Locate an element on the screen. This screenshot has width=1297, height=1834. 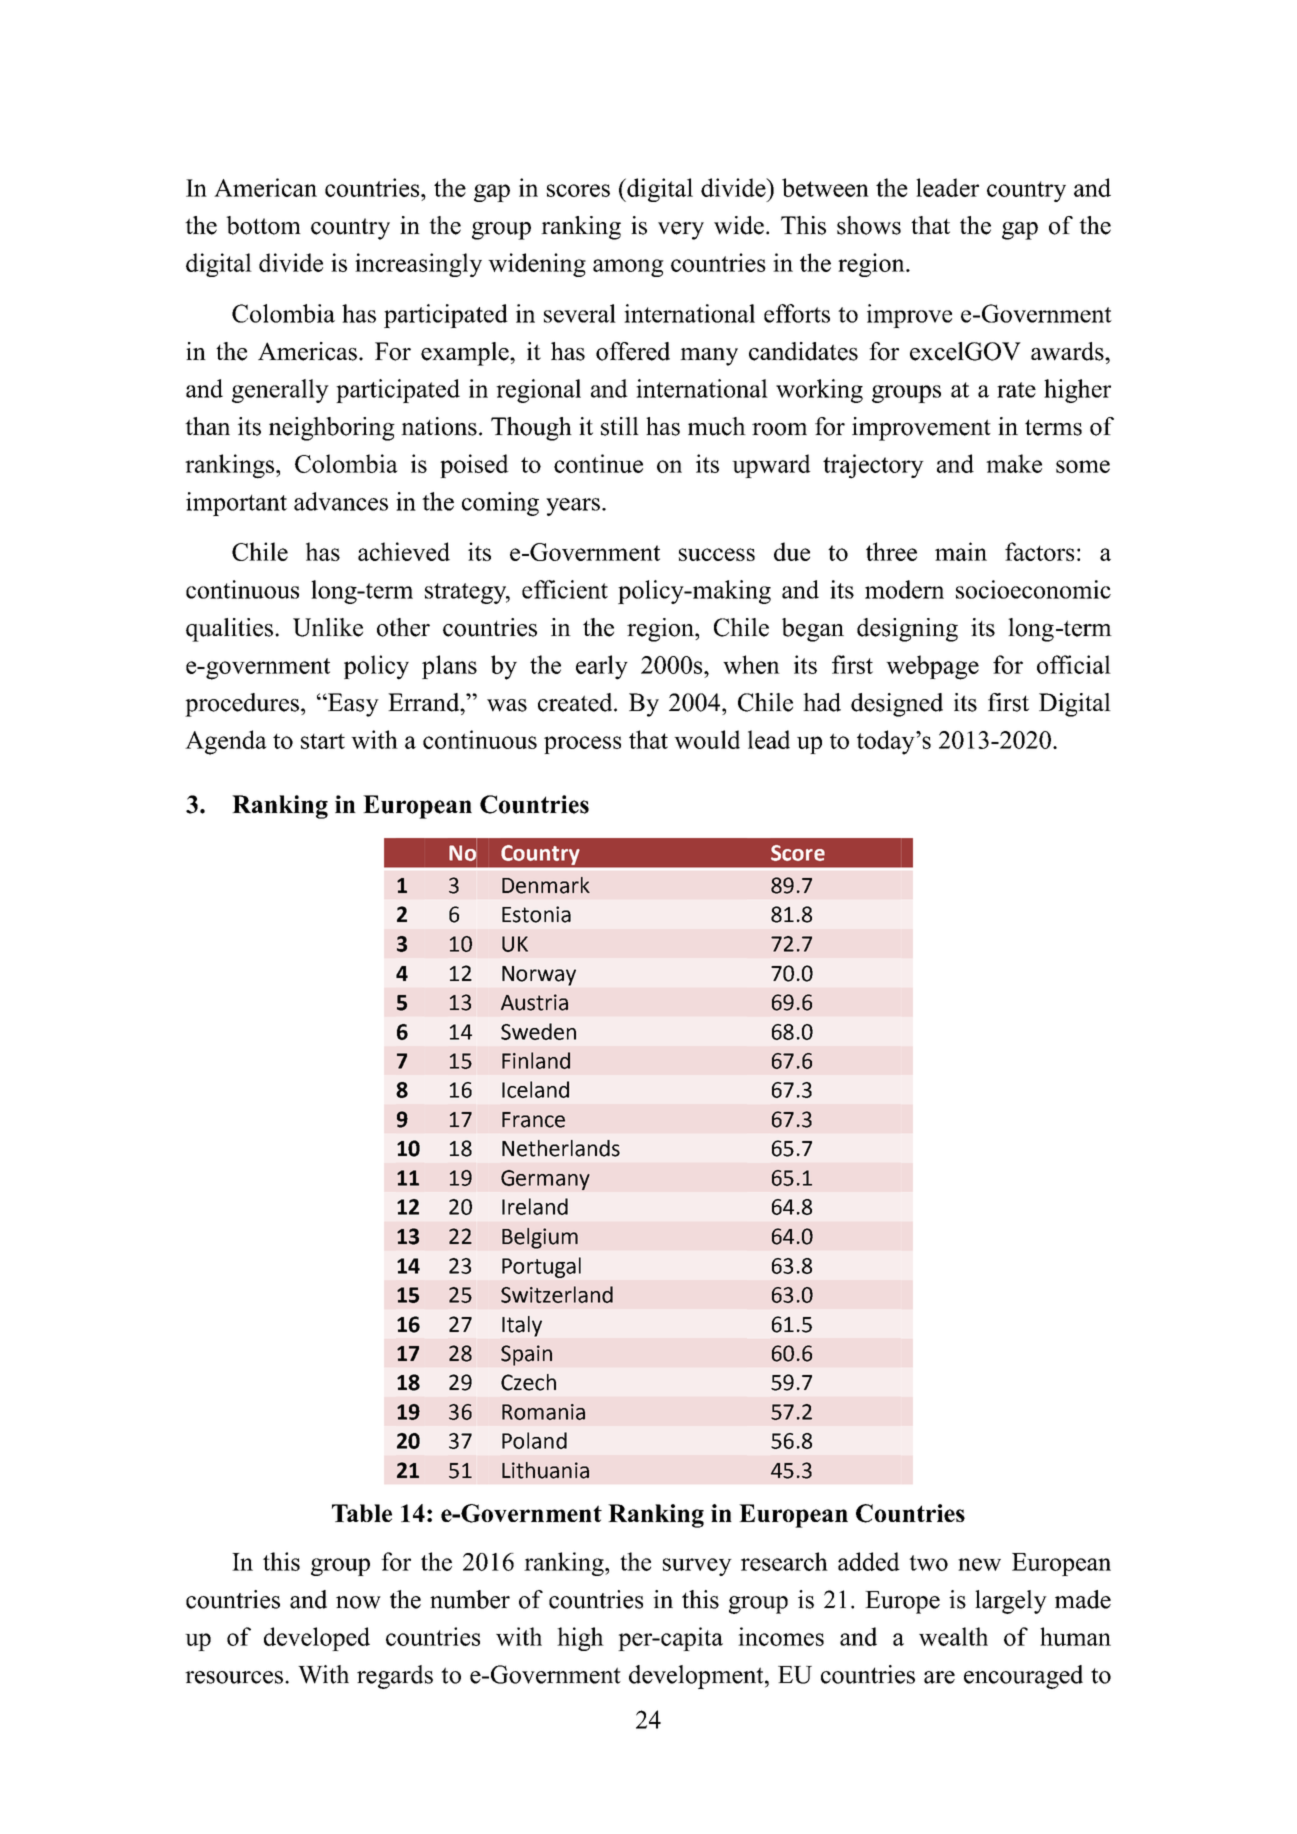
early is located at coordinates (602, 667).
